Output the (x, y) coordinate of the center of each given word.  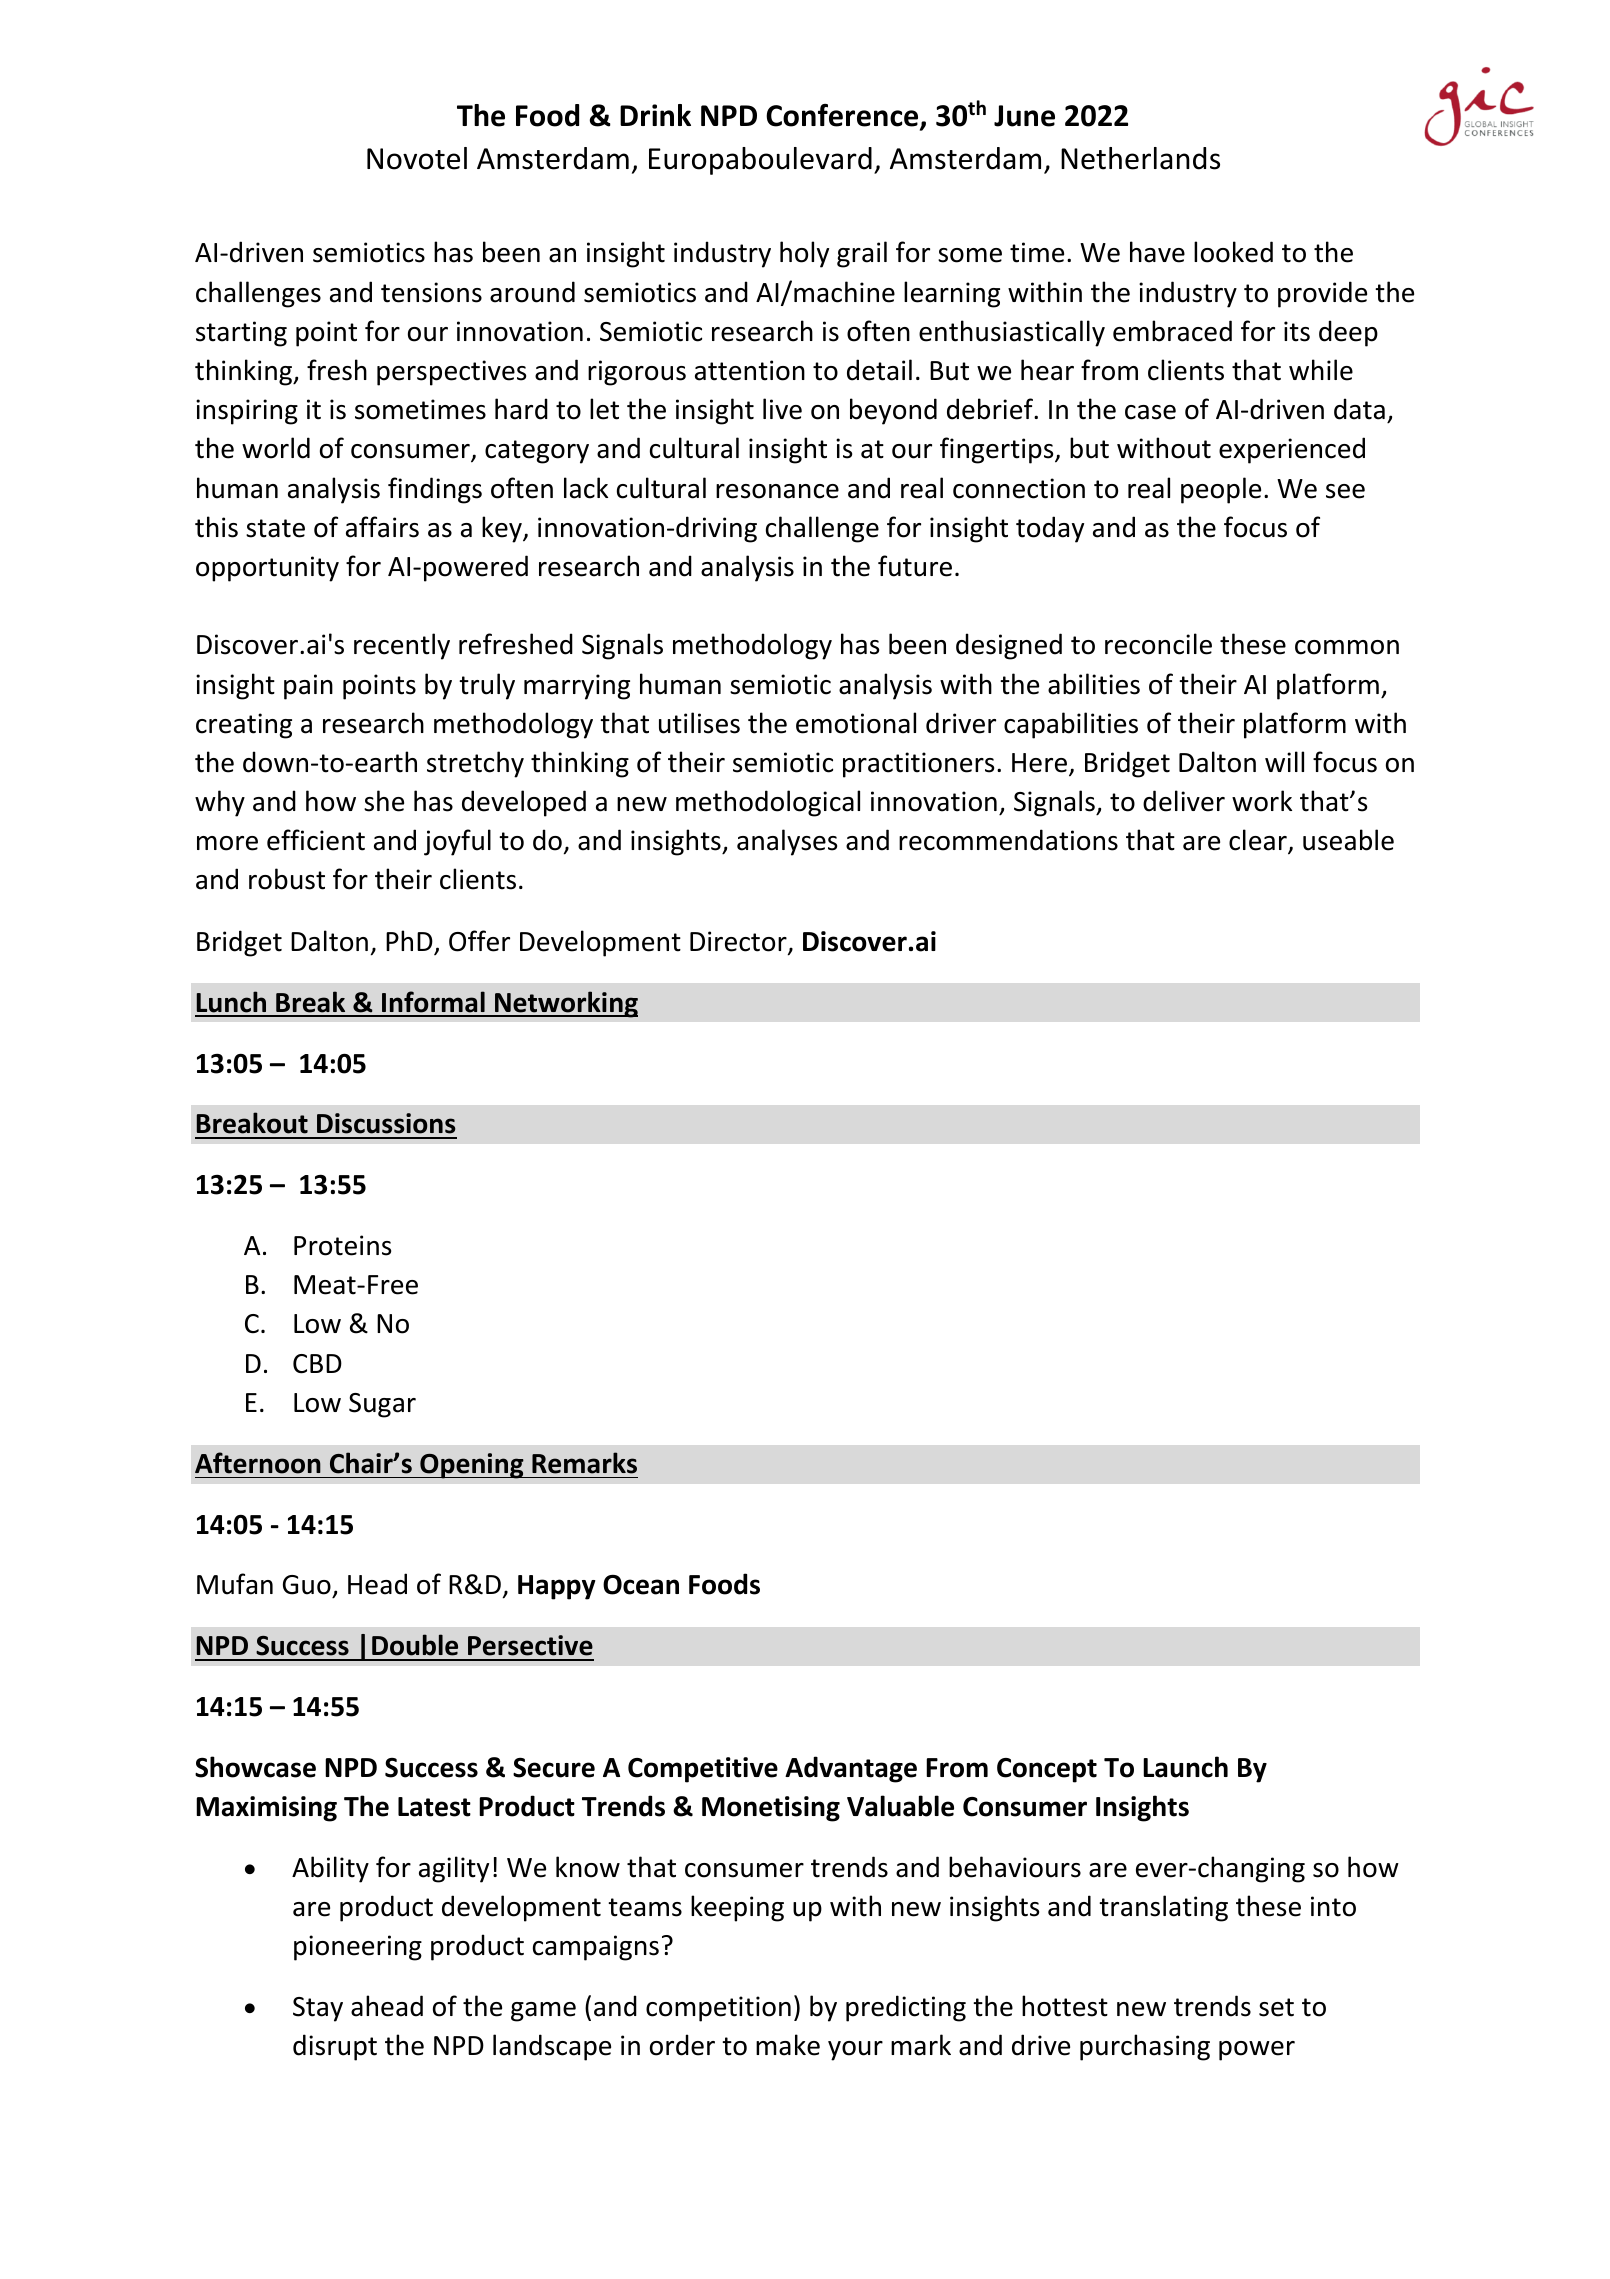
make (788, 2045)
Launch (1185, 1767)
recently (402, 646)
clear (1259, 841)
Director (739, 942)
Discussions (386, 1123)
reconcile (1158, 644)
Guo (307, 1585)
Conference (843, 116)
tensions (431, 292)
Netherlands (1140, 158)
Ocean (641, 1585)
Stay (318, 2009)
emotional (856, 723)
